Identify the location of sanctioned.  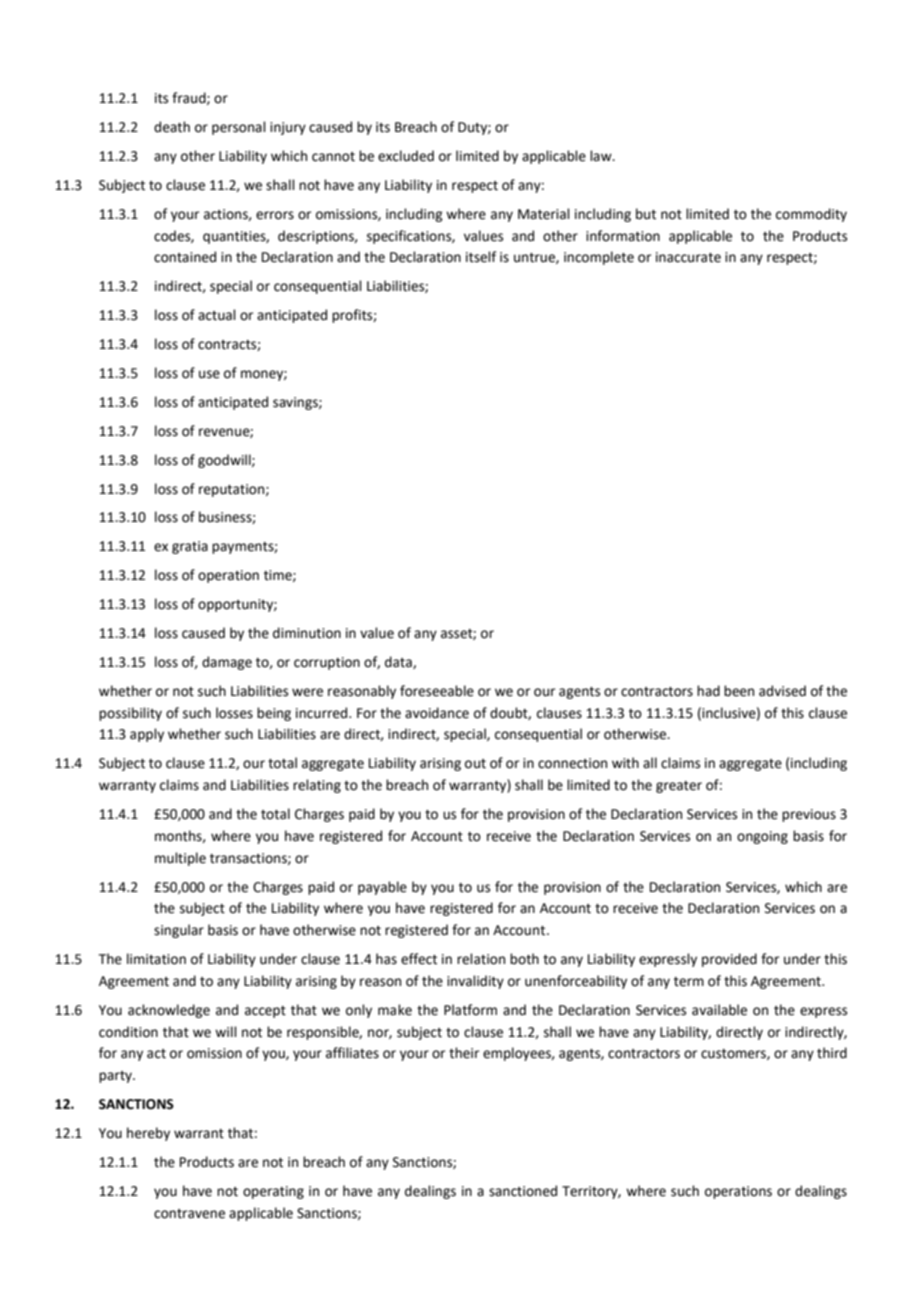
(523, 1191).
